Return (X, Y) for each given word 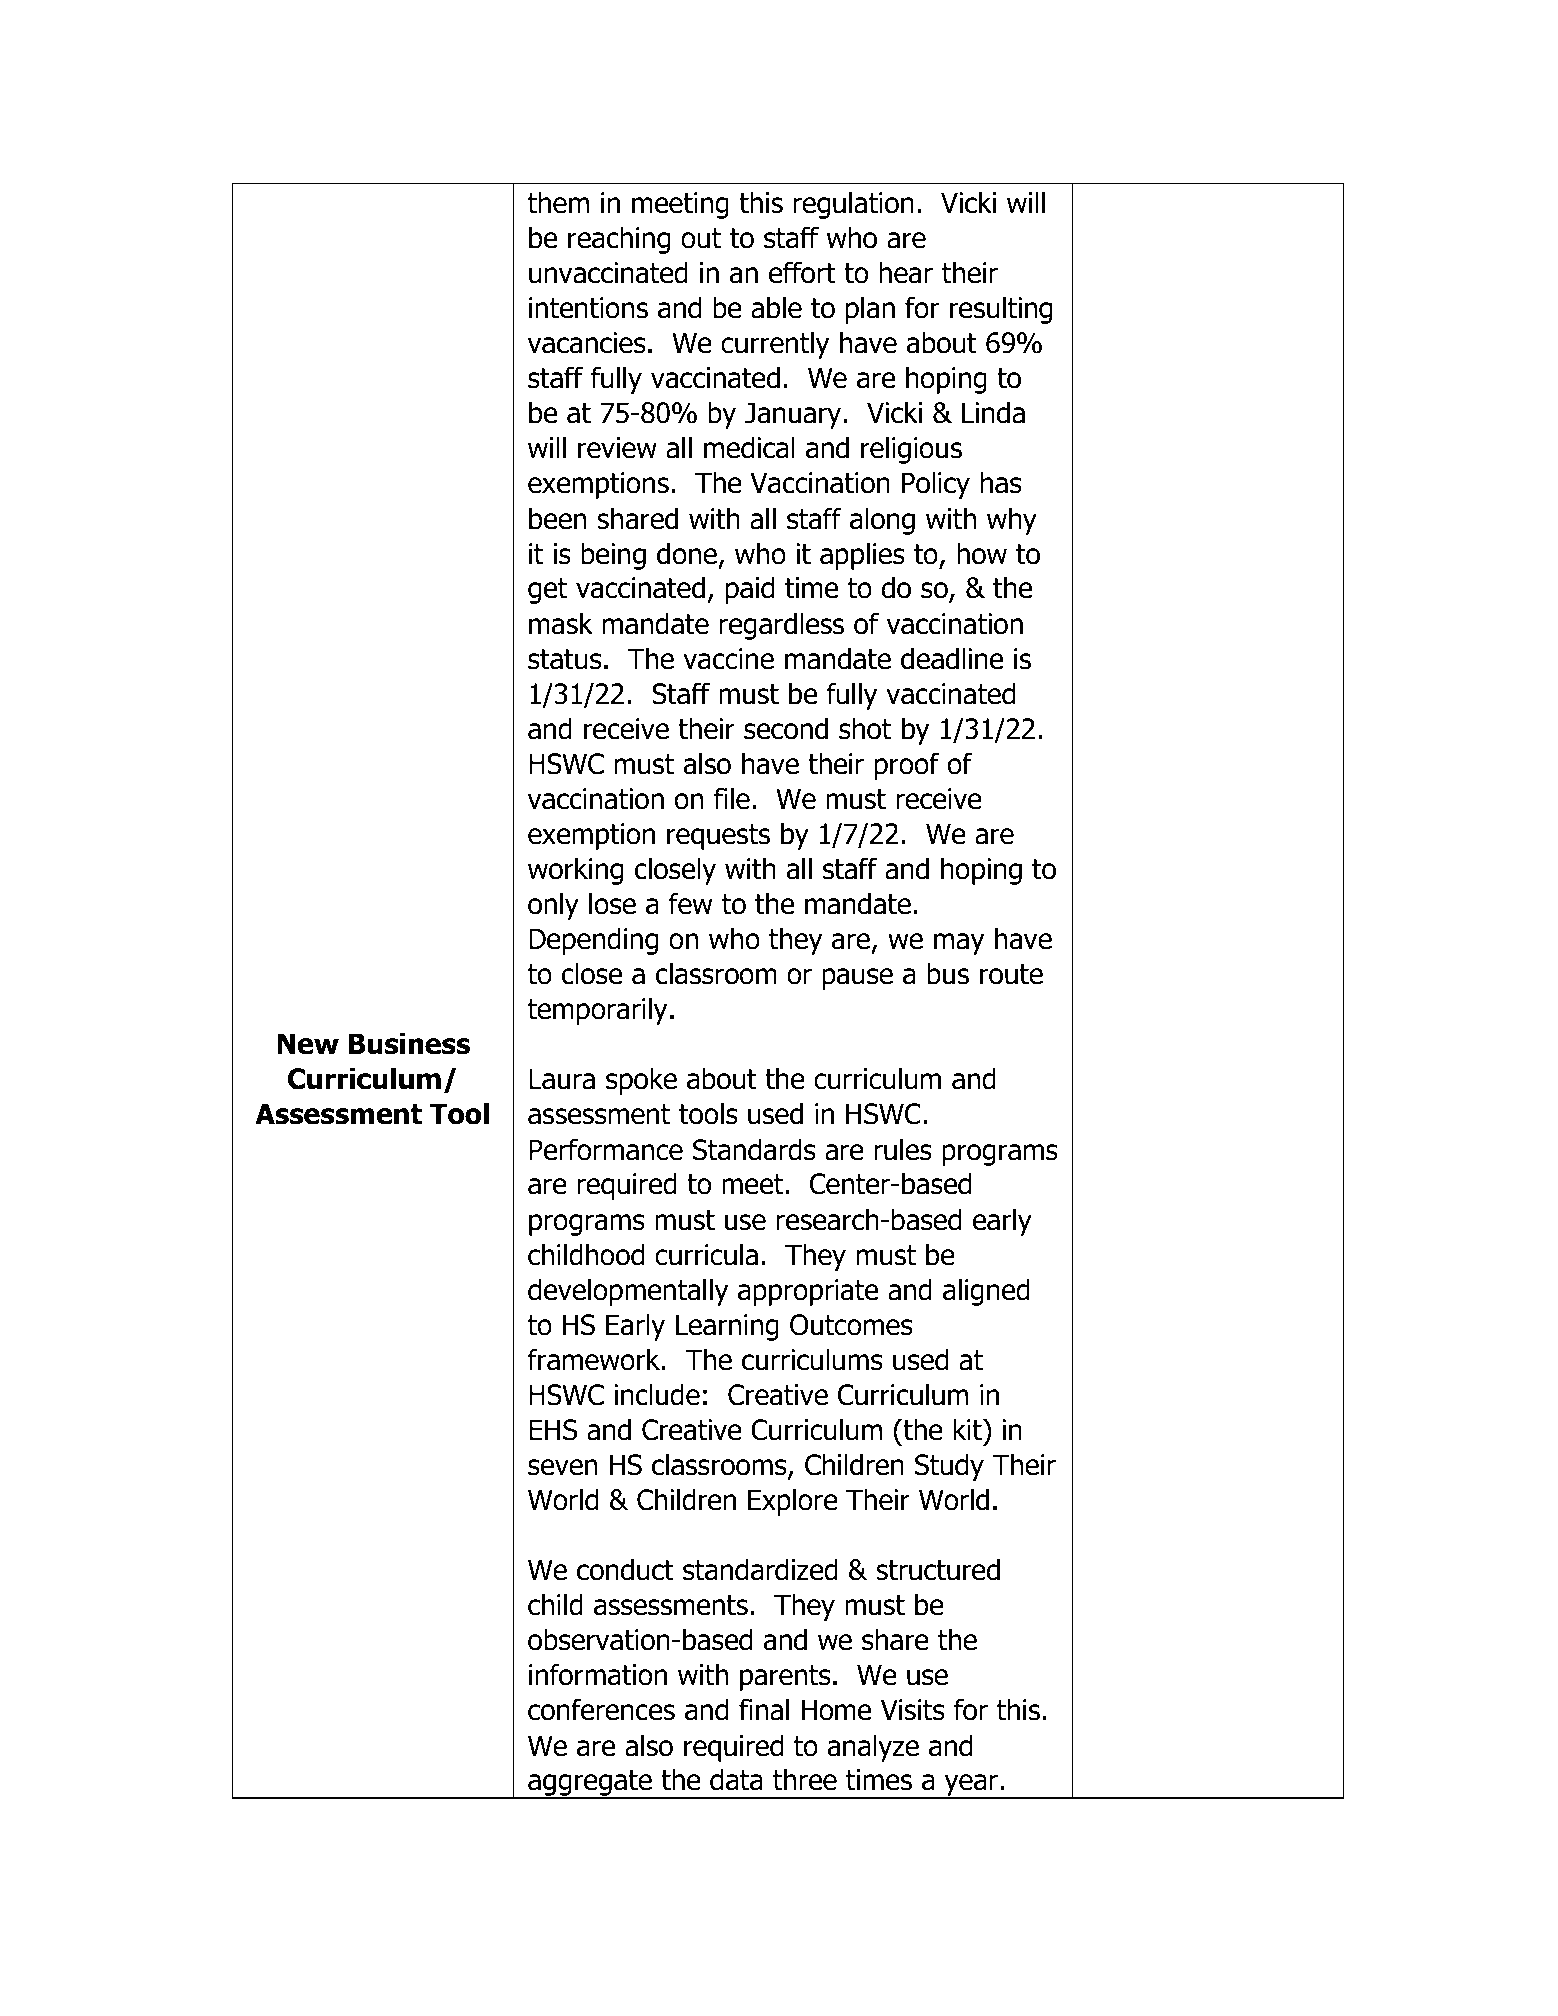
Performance (606, 1149)
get (547, 591)
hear (906, 272)
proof (907, 766)
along (882, 521)
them (558, 202)
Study (949, 1467)
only (553, 906)
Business (409, 1043)
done (687, 553)
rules (903, 1149)
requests (718, 837)
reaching (619, 240)
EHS (553, 1430)
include (657, 1394)
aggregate (590, 1784)
